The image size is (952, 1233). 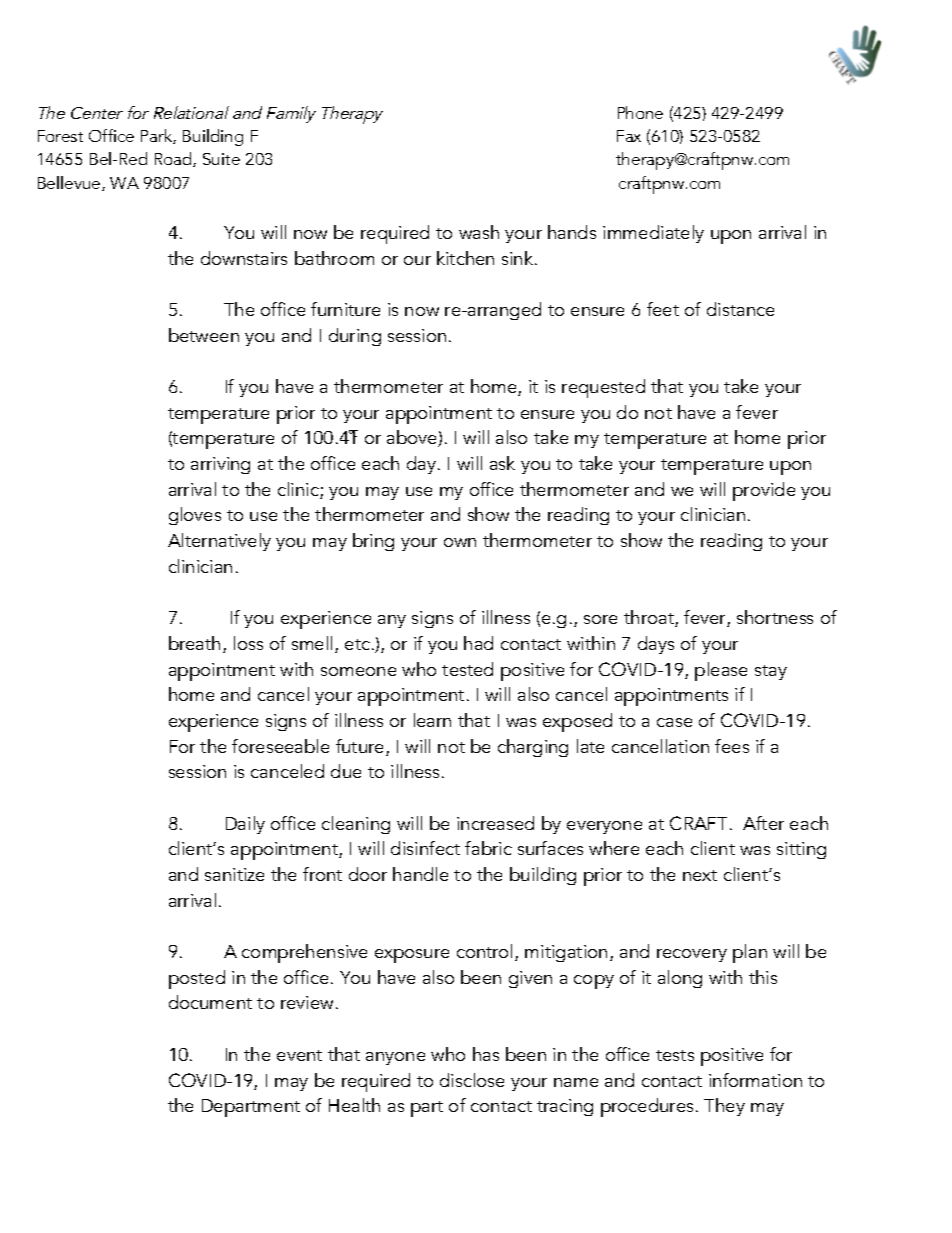 I want to click on learn, so click(x=432, y=720).
